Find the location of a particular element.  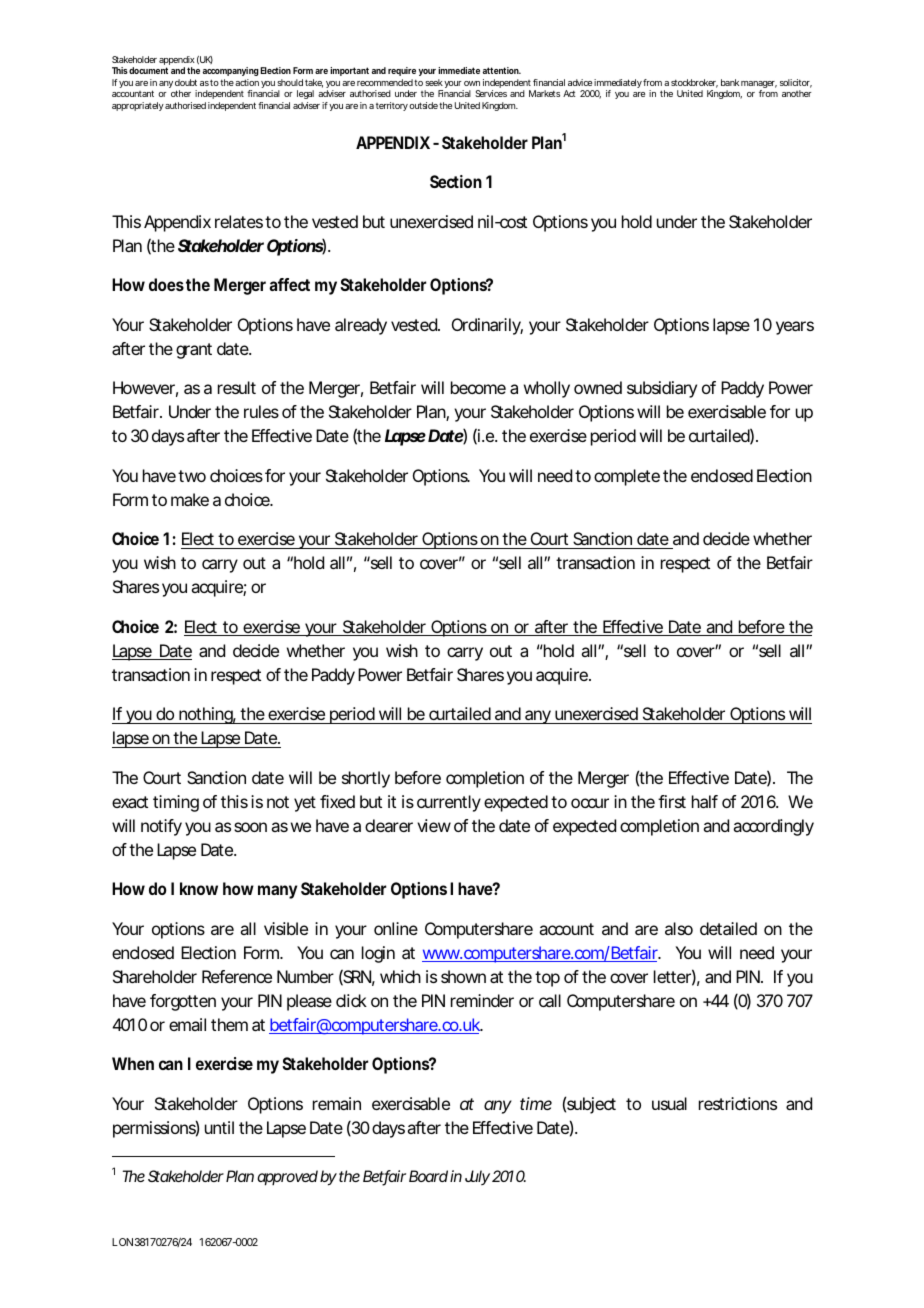

bank is located at coordinates (730, 82).
